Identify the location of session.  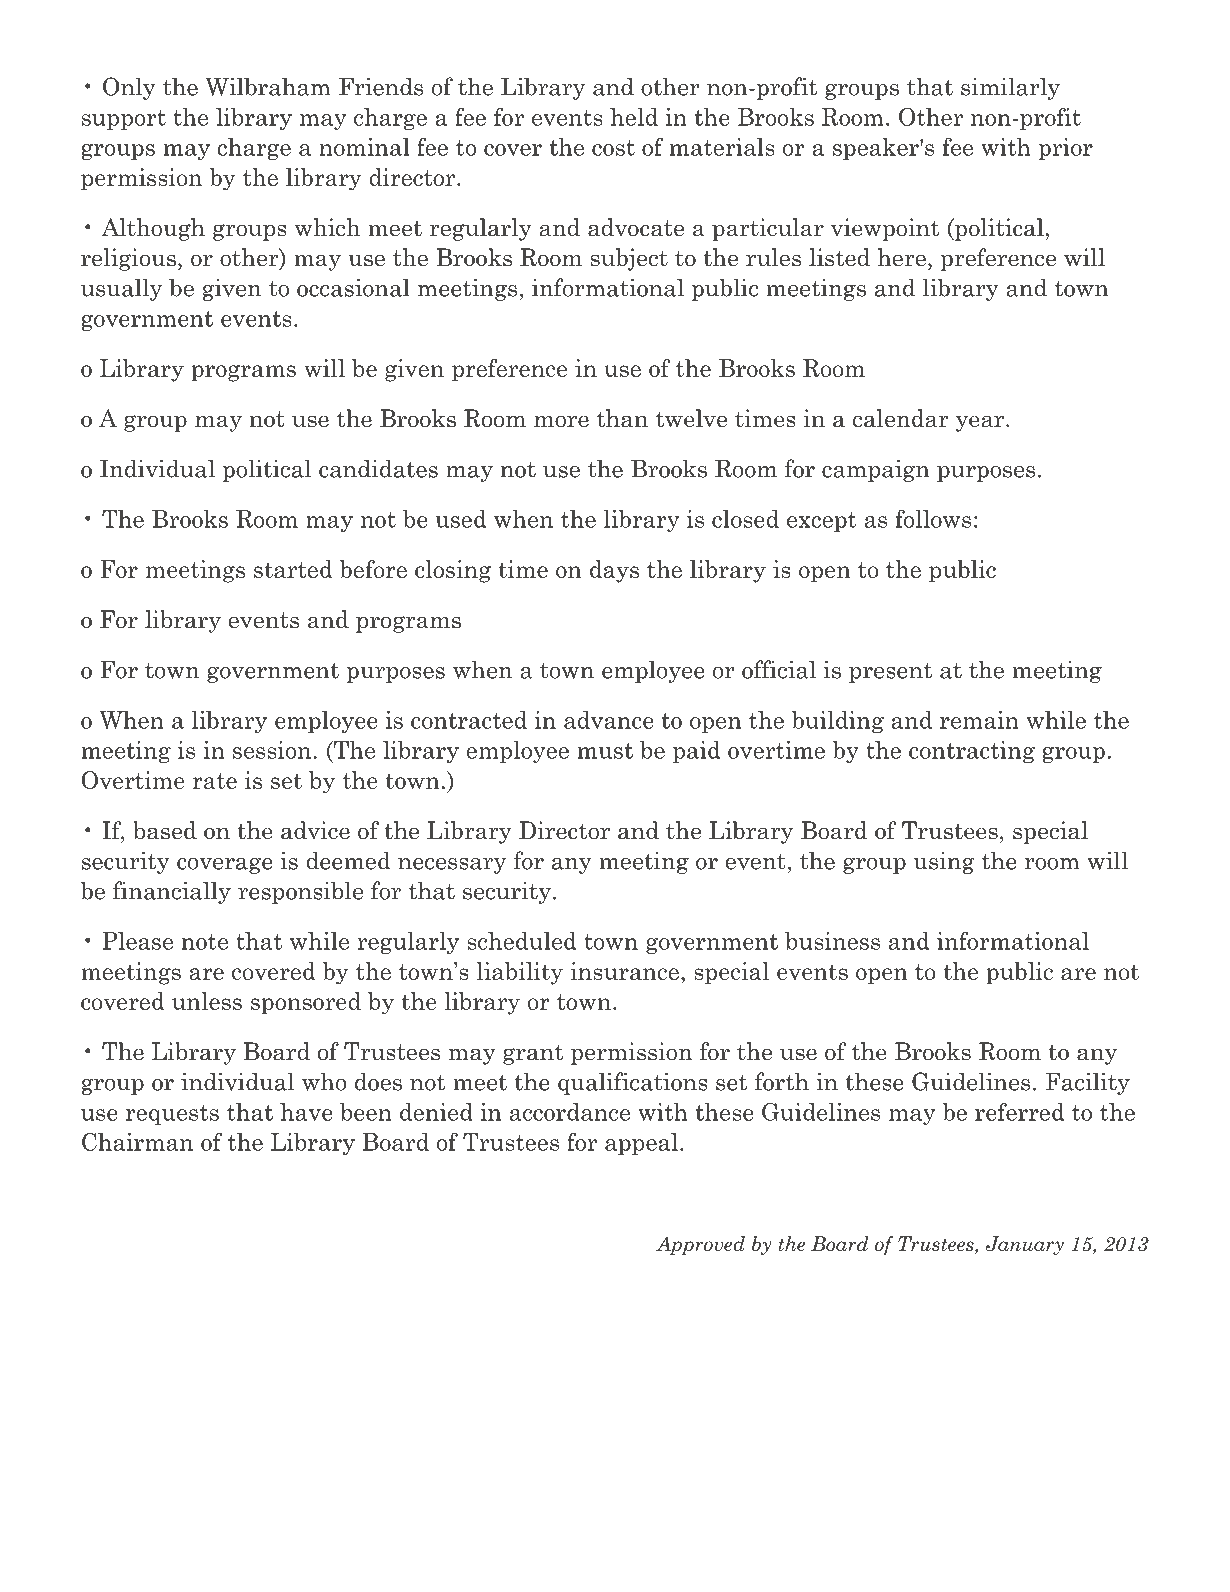
(273, 750).
